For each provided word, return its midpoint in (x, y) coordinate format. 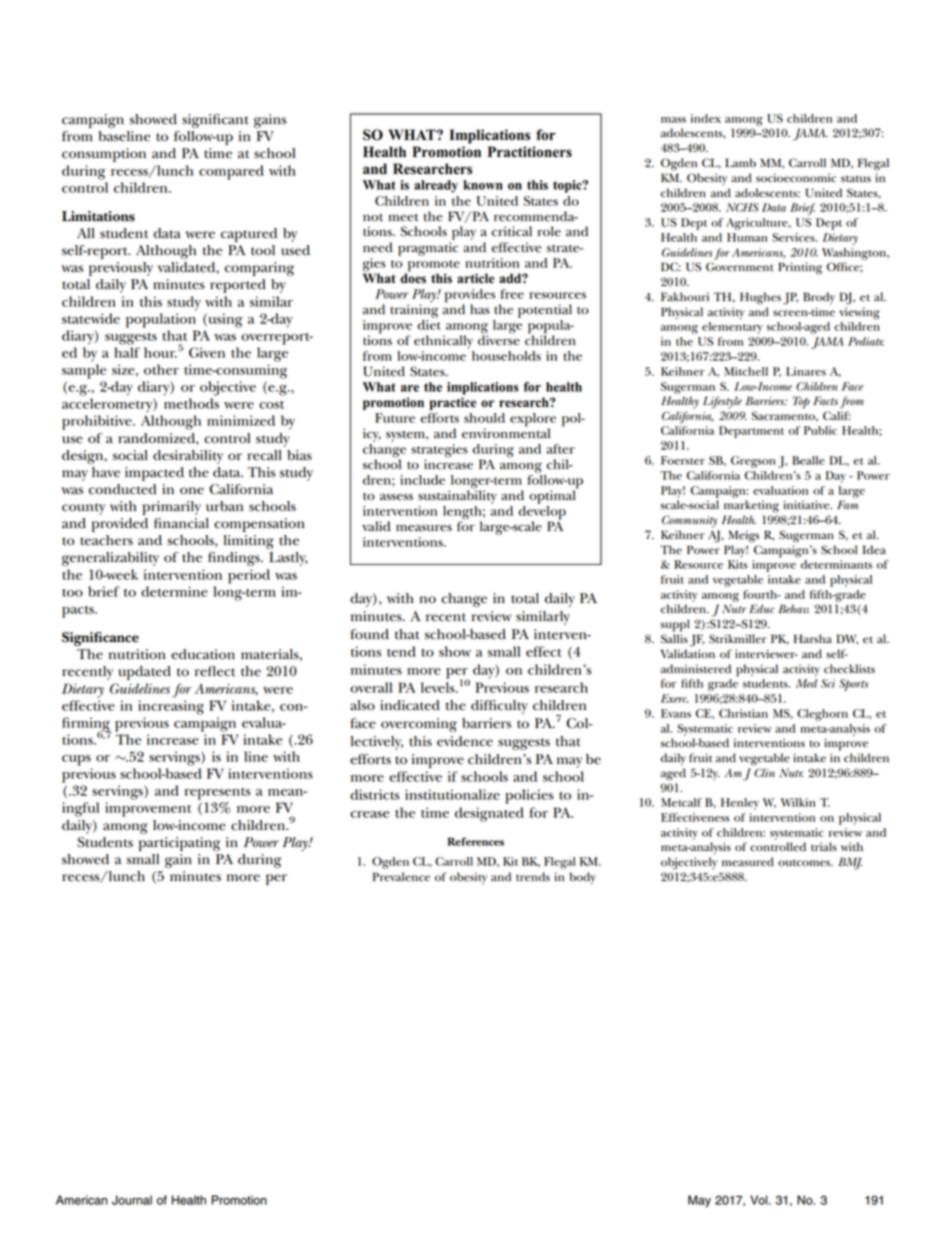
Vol (760, 1200)
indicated (410, 705)
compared (231, 172)
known (483, 185)
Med (806, 683)
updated (144, 673)
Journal (132, 1200)
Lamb (740, 163)
